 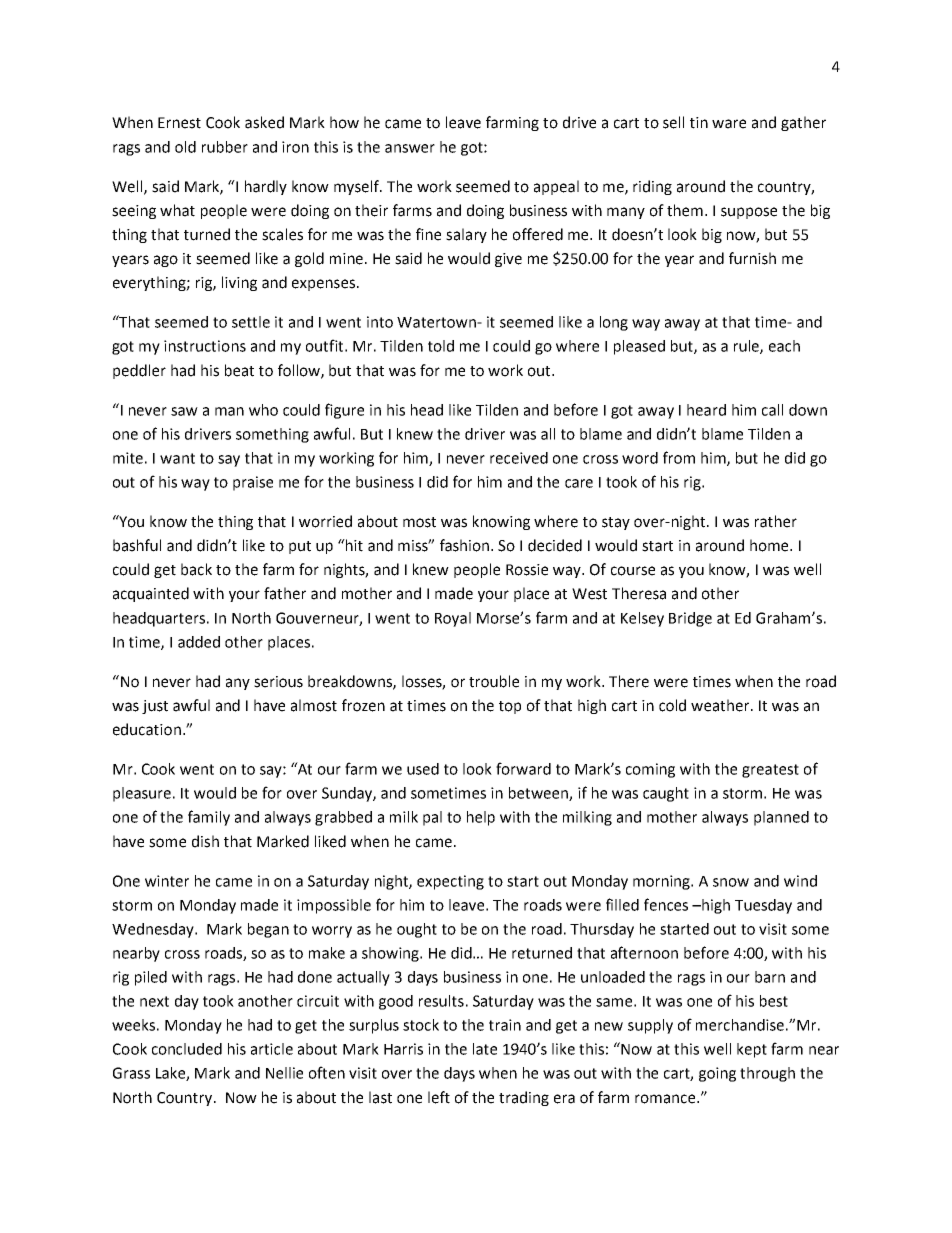 I want to click on trouble, so click(x=494, y=681).
